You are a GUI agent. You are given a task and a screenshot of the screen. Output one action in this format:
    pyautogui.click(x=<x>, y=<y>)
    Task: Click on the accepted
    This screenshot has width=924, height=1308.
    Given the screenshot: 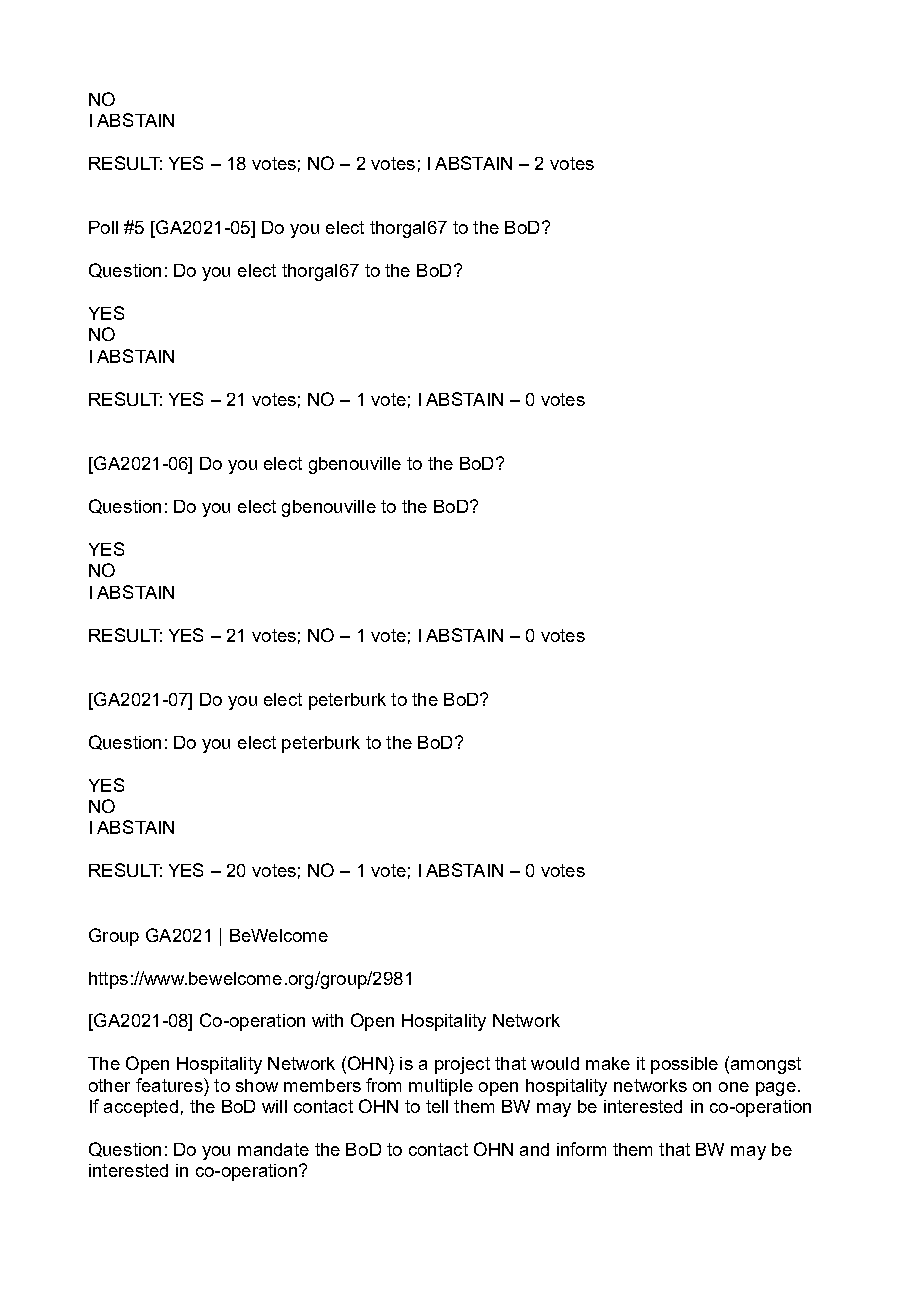 What is the action you would take?
    pyautogui.click(x=141, y=1108)
